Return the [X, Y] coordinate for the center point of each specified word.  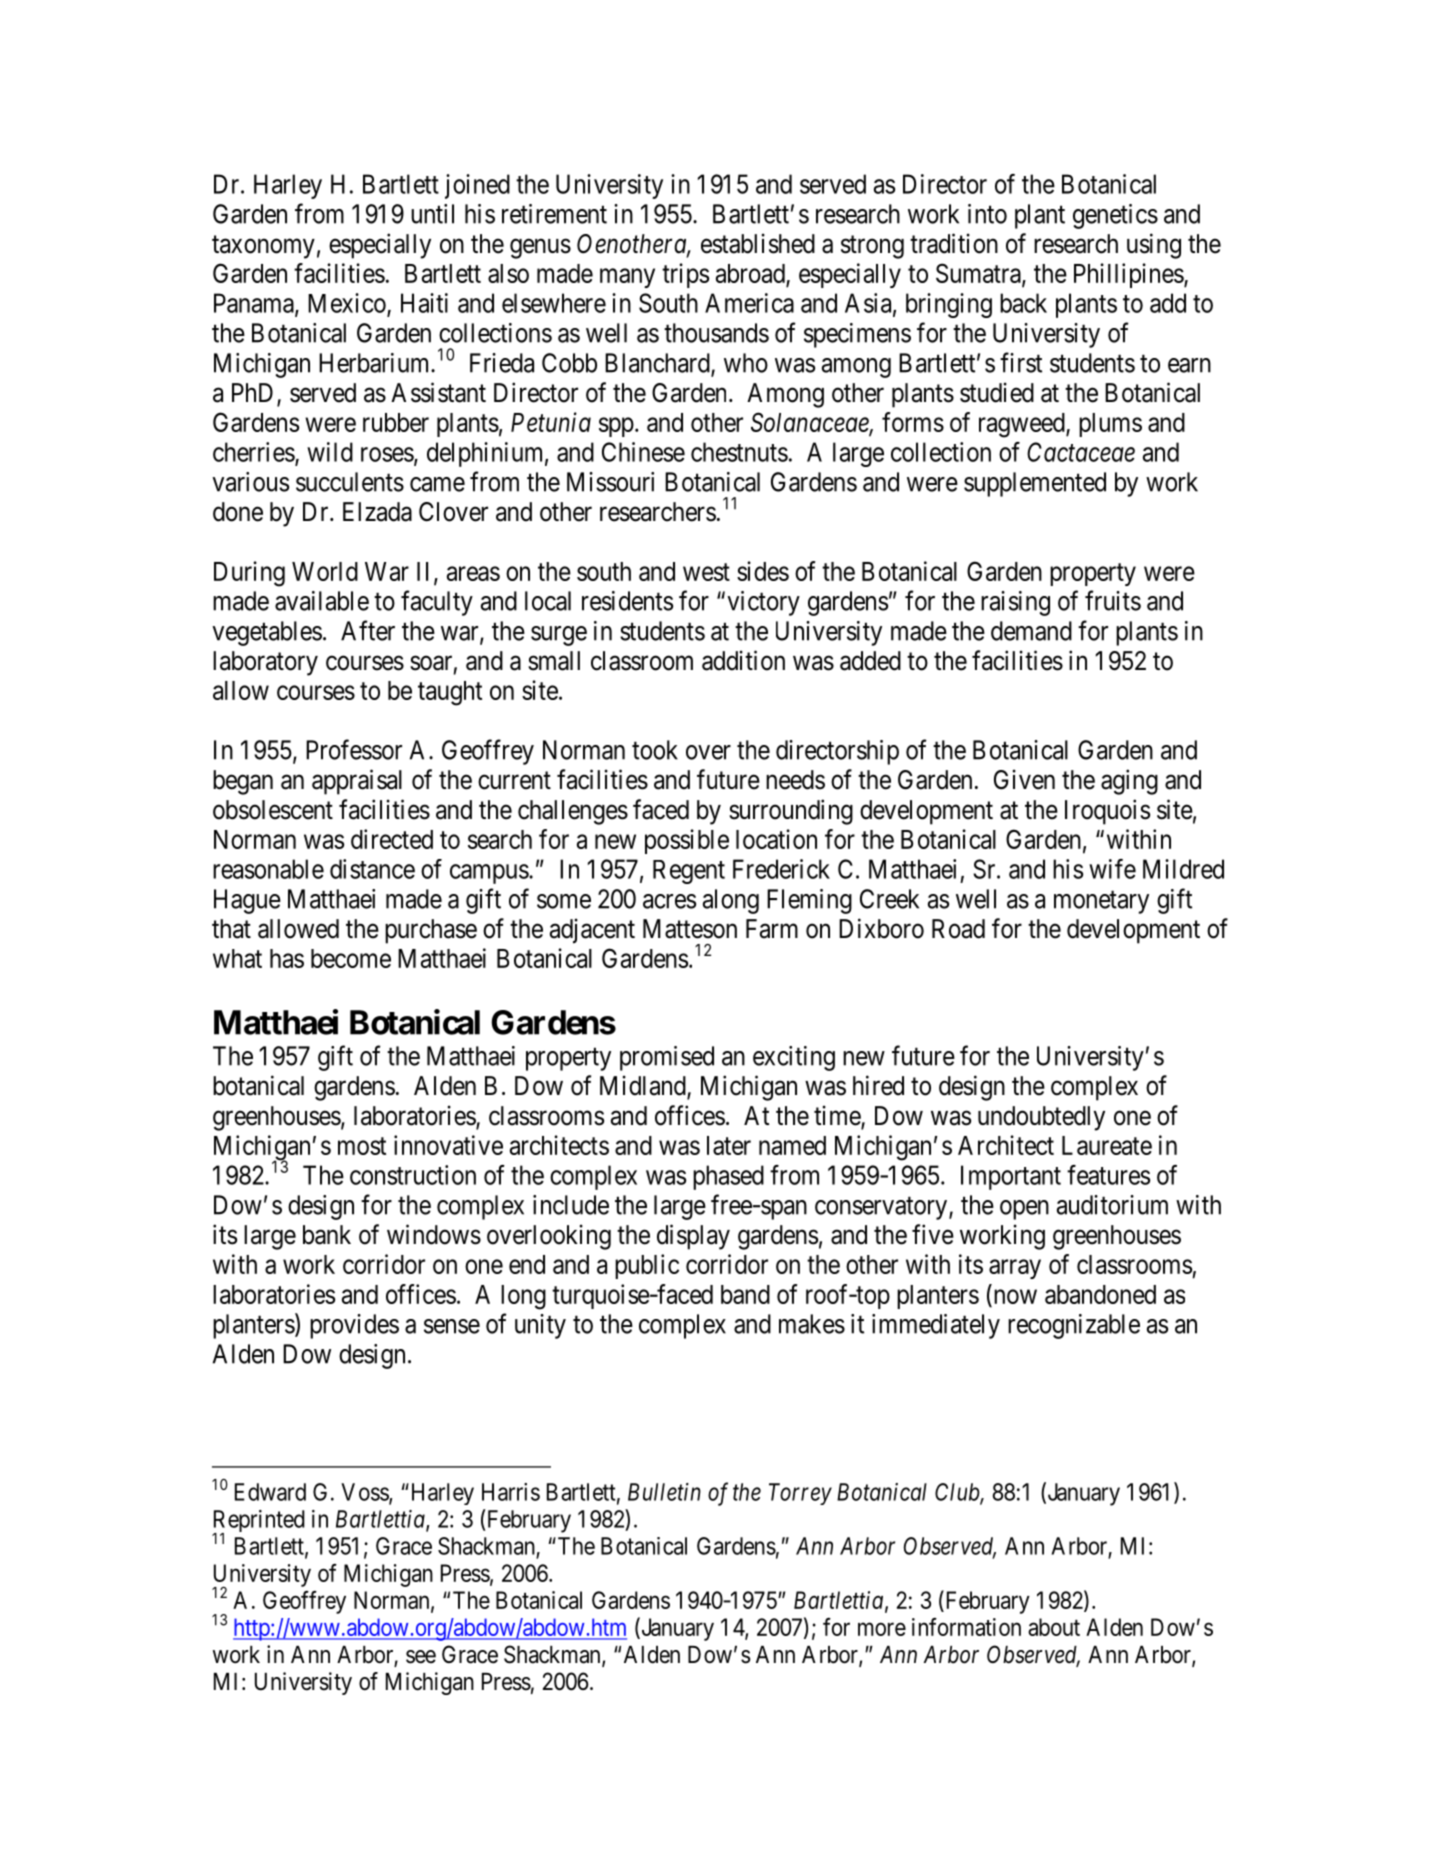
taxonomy [263, 247]
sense [452, 1326]
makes [812, 1324]
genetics [1115, 216]
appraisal [357, 782]
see [421, 1657]
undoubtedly [1041, 1118]
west [706, 572]
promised [667, 1058]
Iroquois [1107, 812]
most [362, 1146]
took [655, 750]
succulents [350, 482]
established [758, 243]
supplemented [1035, 484]
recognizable [1074, 1326]
